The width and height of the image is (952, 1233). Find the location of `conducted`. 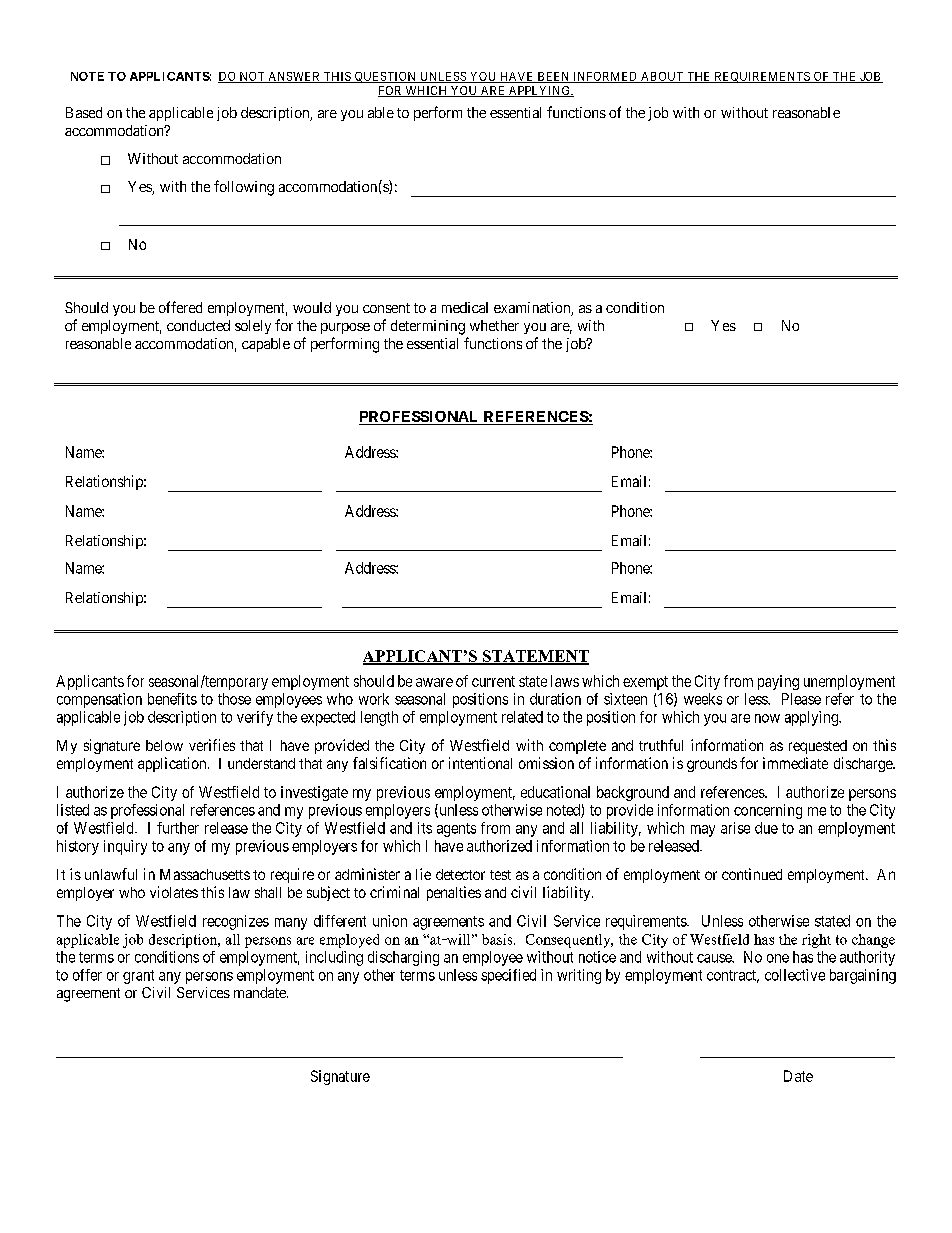

conducted is located at coordinates (198, 325).
